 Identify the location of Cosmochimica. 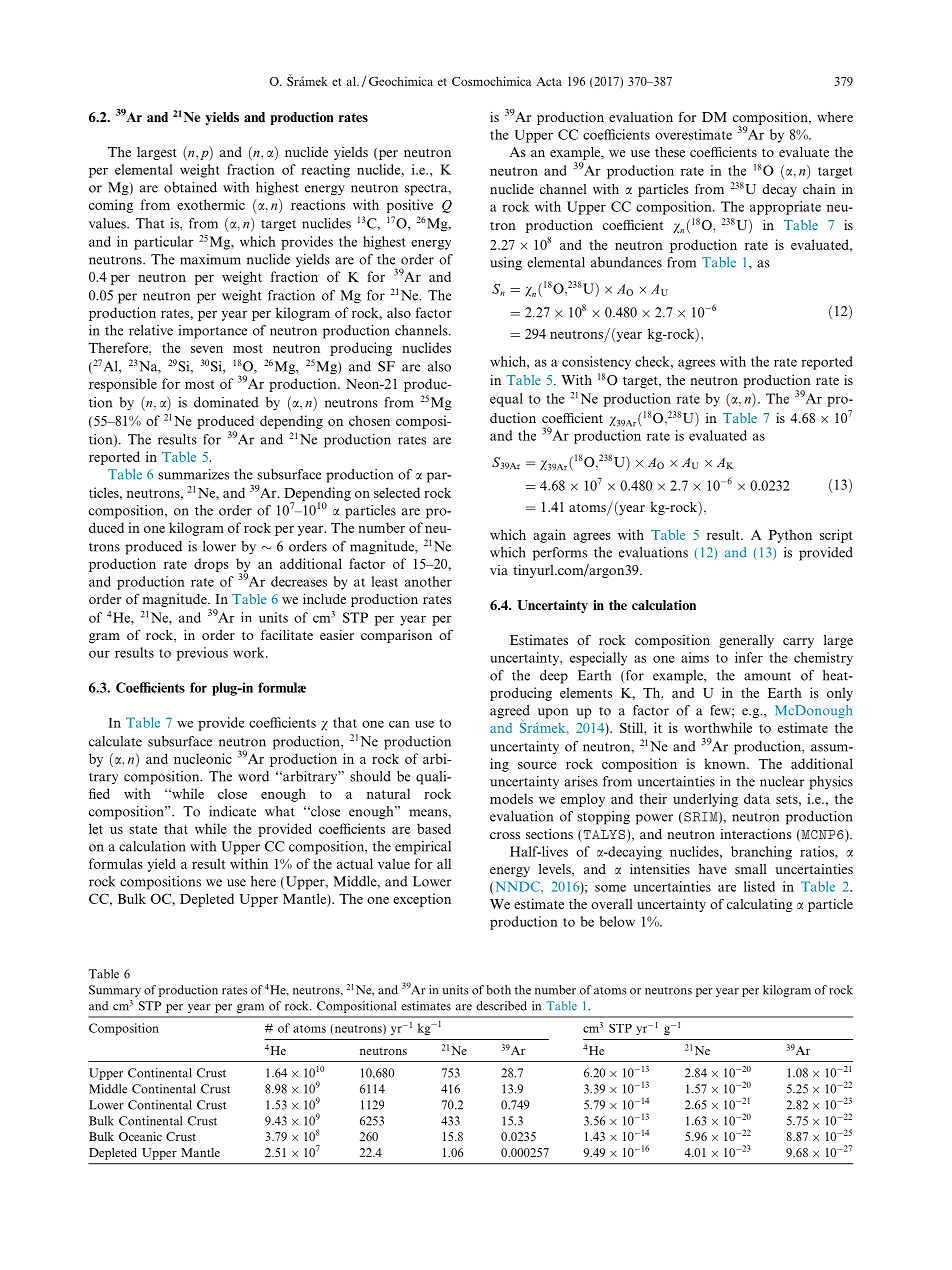
(491, 81).
